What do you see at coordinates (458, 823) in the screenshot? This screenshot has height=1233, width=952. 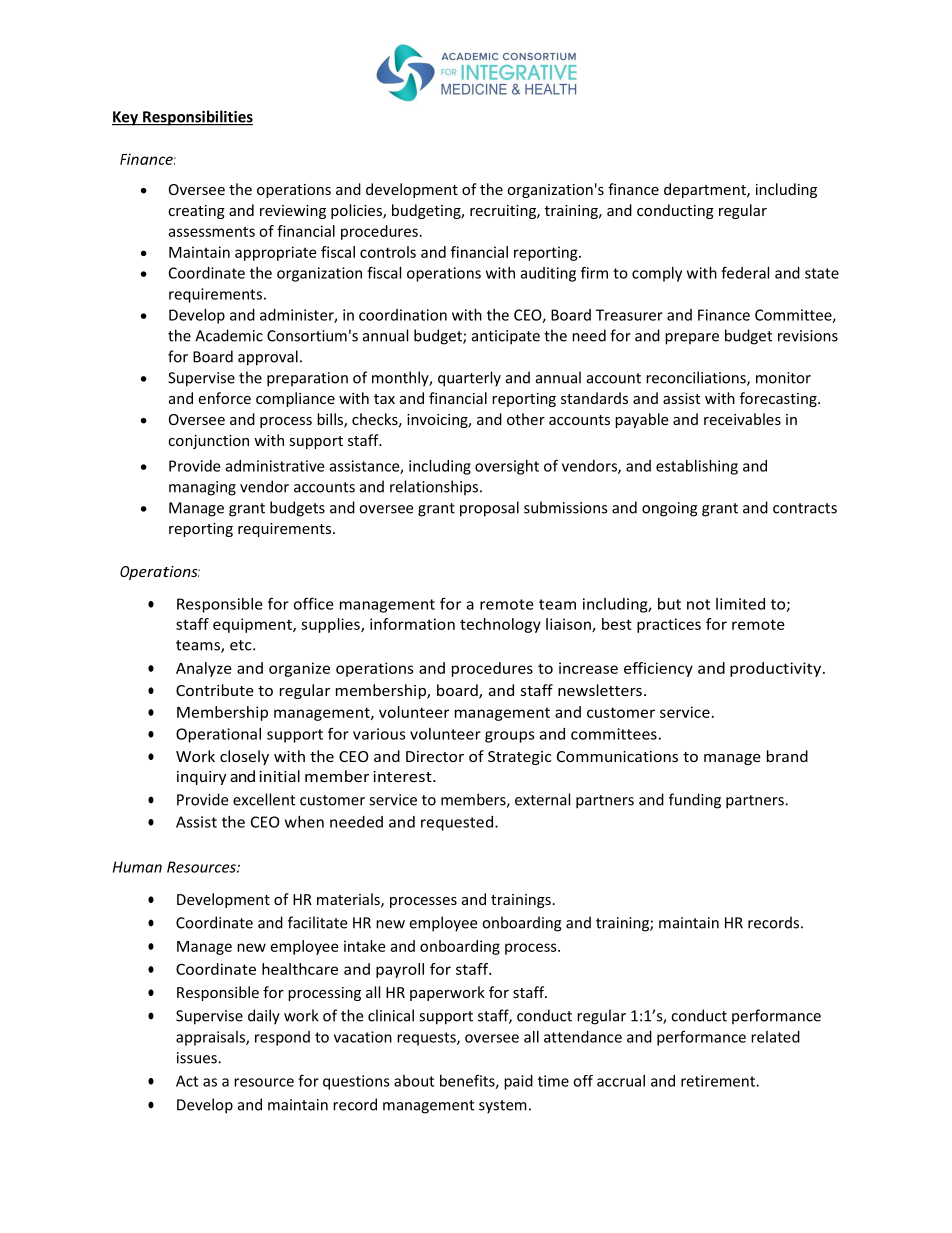 I see `requested` at bounding box center [458, 823].
